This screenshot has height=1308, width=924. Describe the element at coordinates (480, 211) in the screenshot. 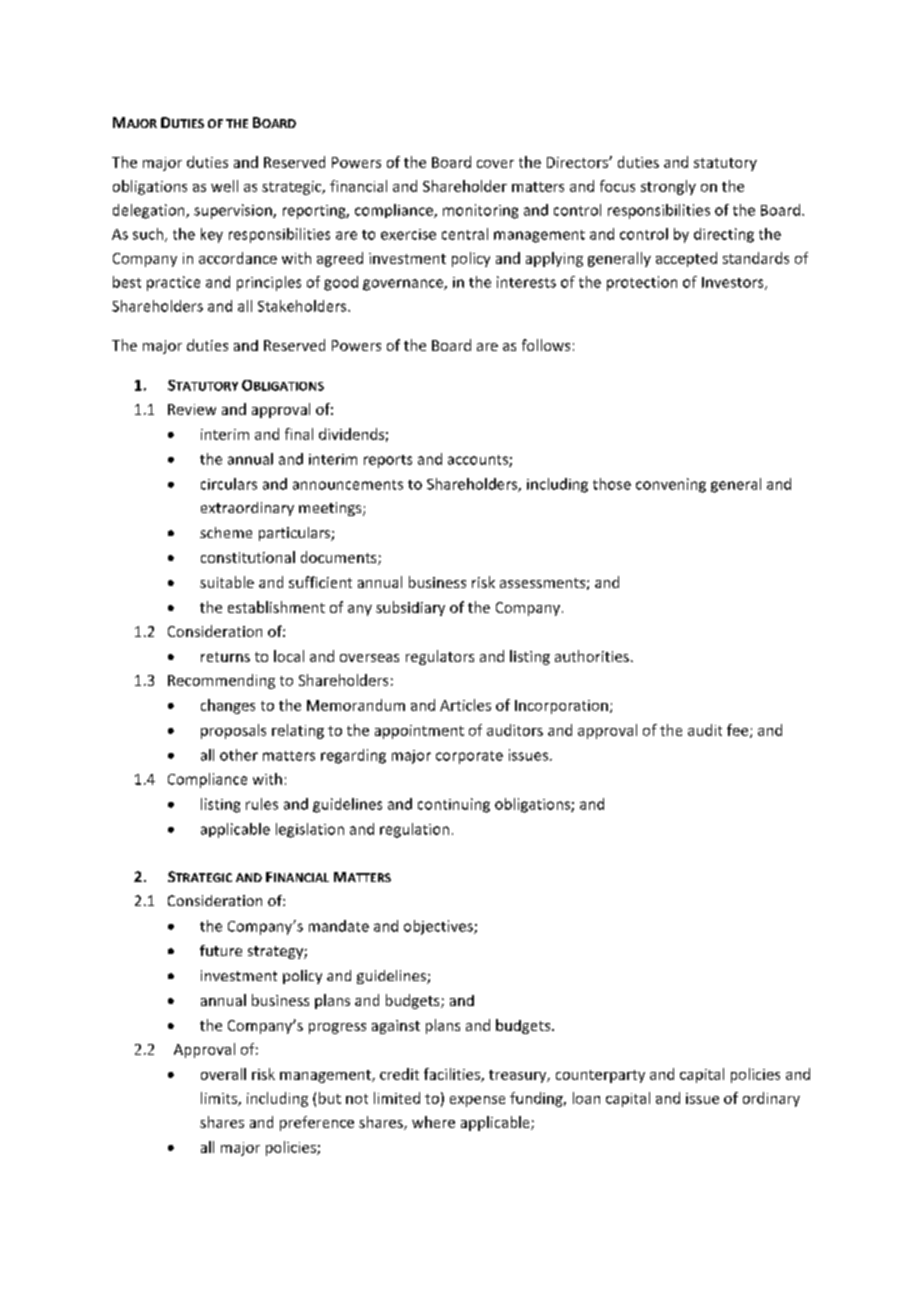

I see `monitoring` at that location.
